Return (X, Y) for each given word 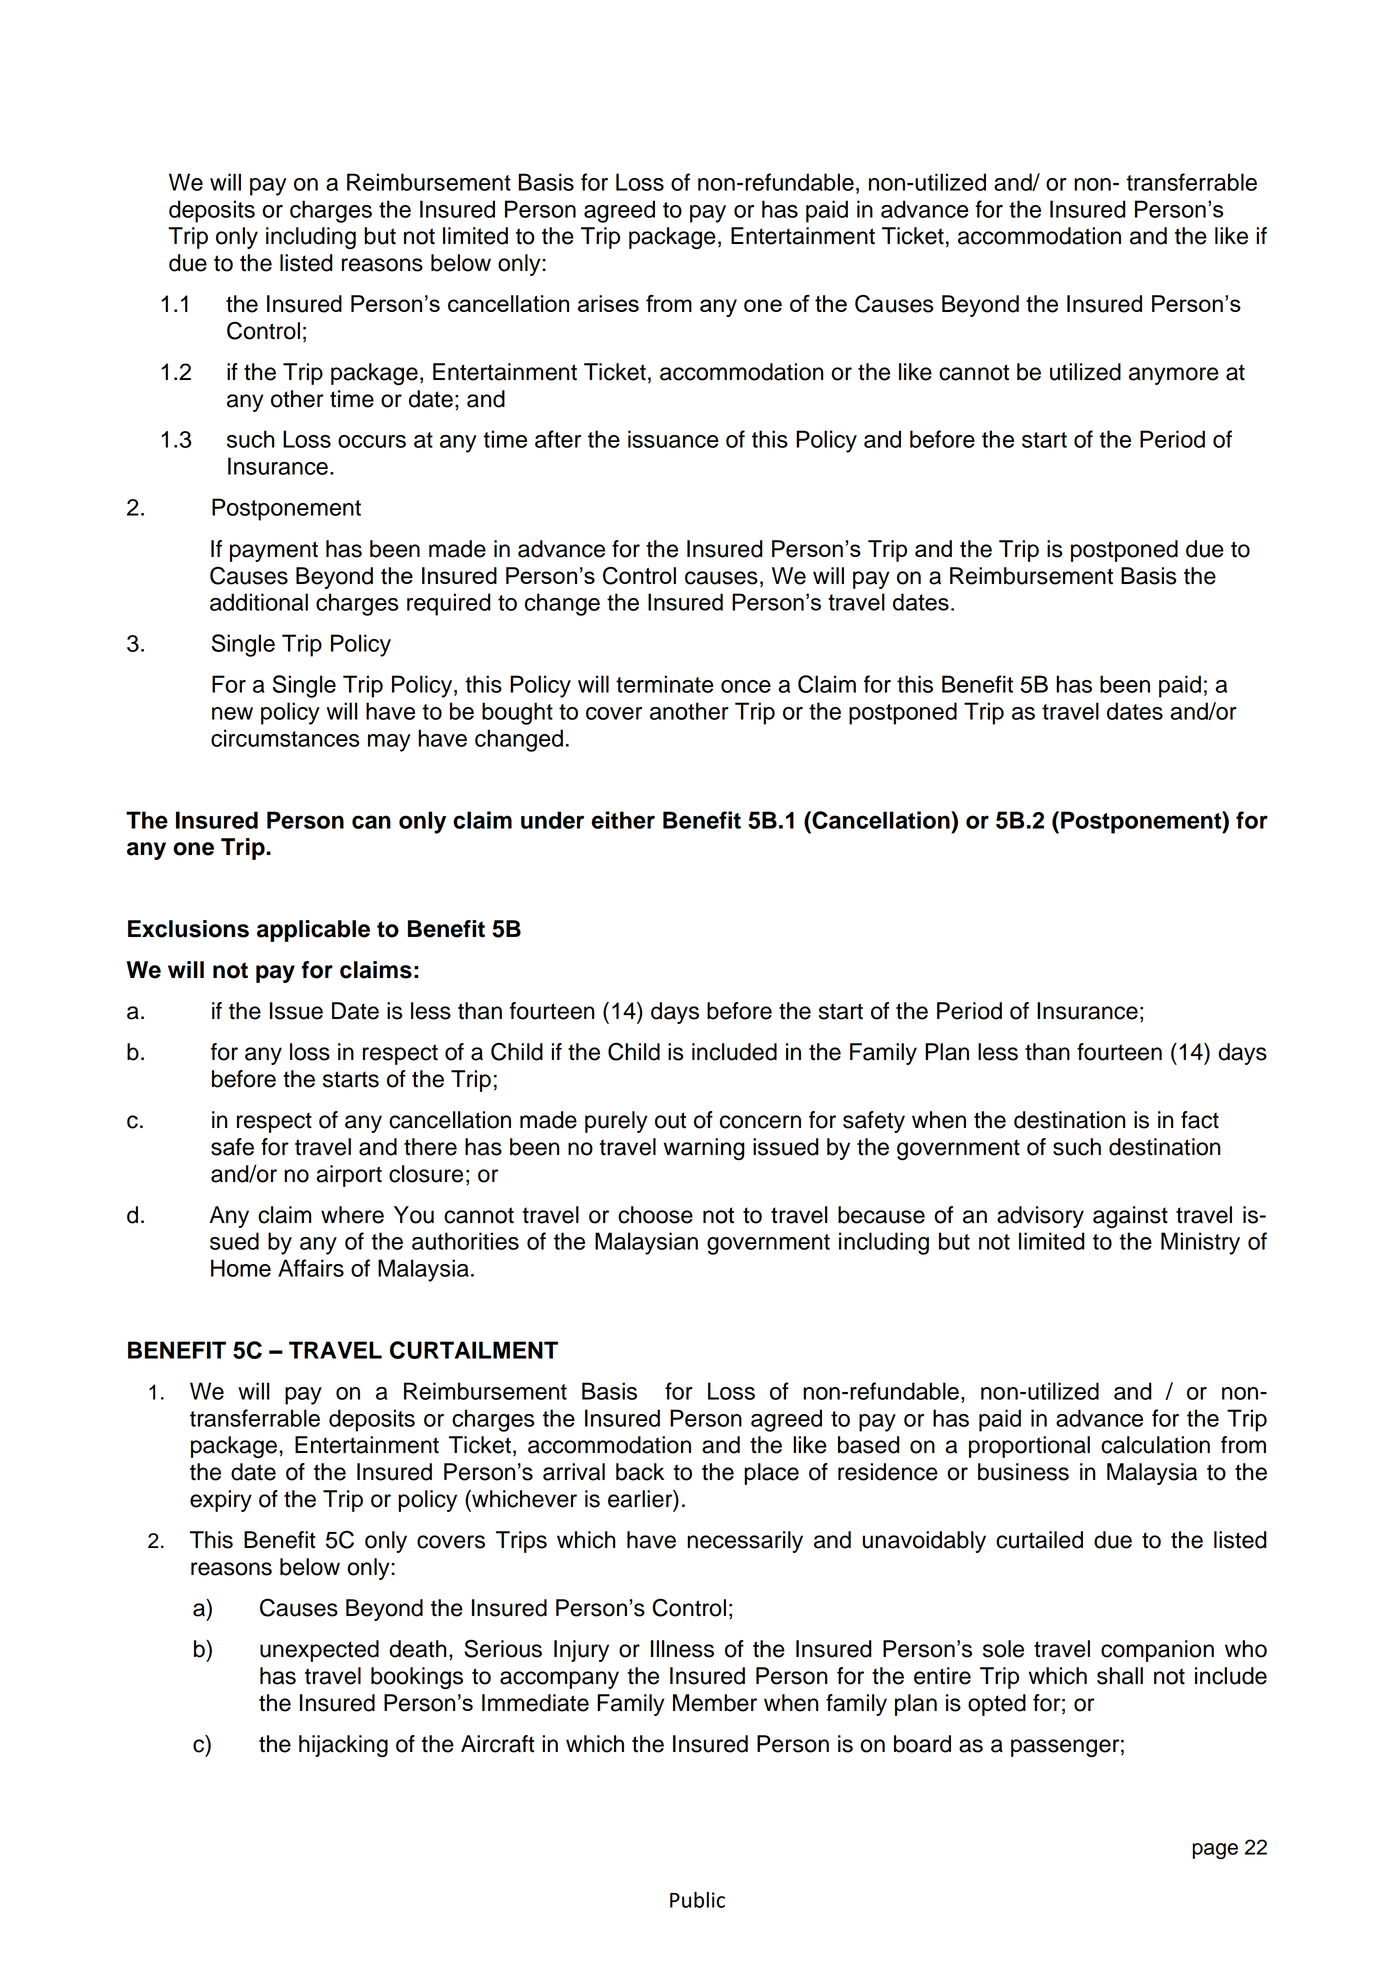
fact (1200, 1120)
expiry (221, 1501)
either (623, 820)
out (670, 1120)
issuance (673, 439)
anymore (1174, 376)
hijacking (343, 1746)
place (771, 1474)
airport (349, 1176)
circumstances (285, 738)
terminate (665, 684)
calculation (1155, 1445)
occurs (372, 441)
